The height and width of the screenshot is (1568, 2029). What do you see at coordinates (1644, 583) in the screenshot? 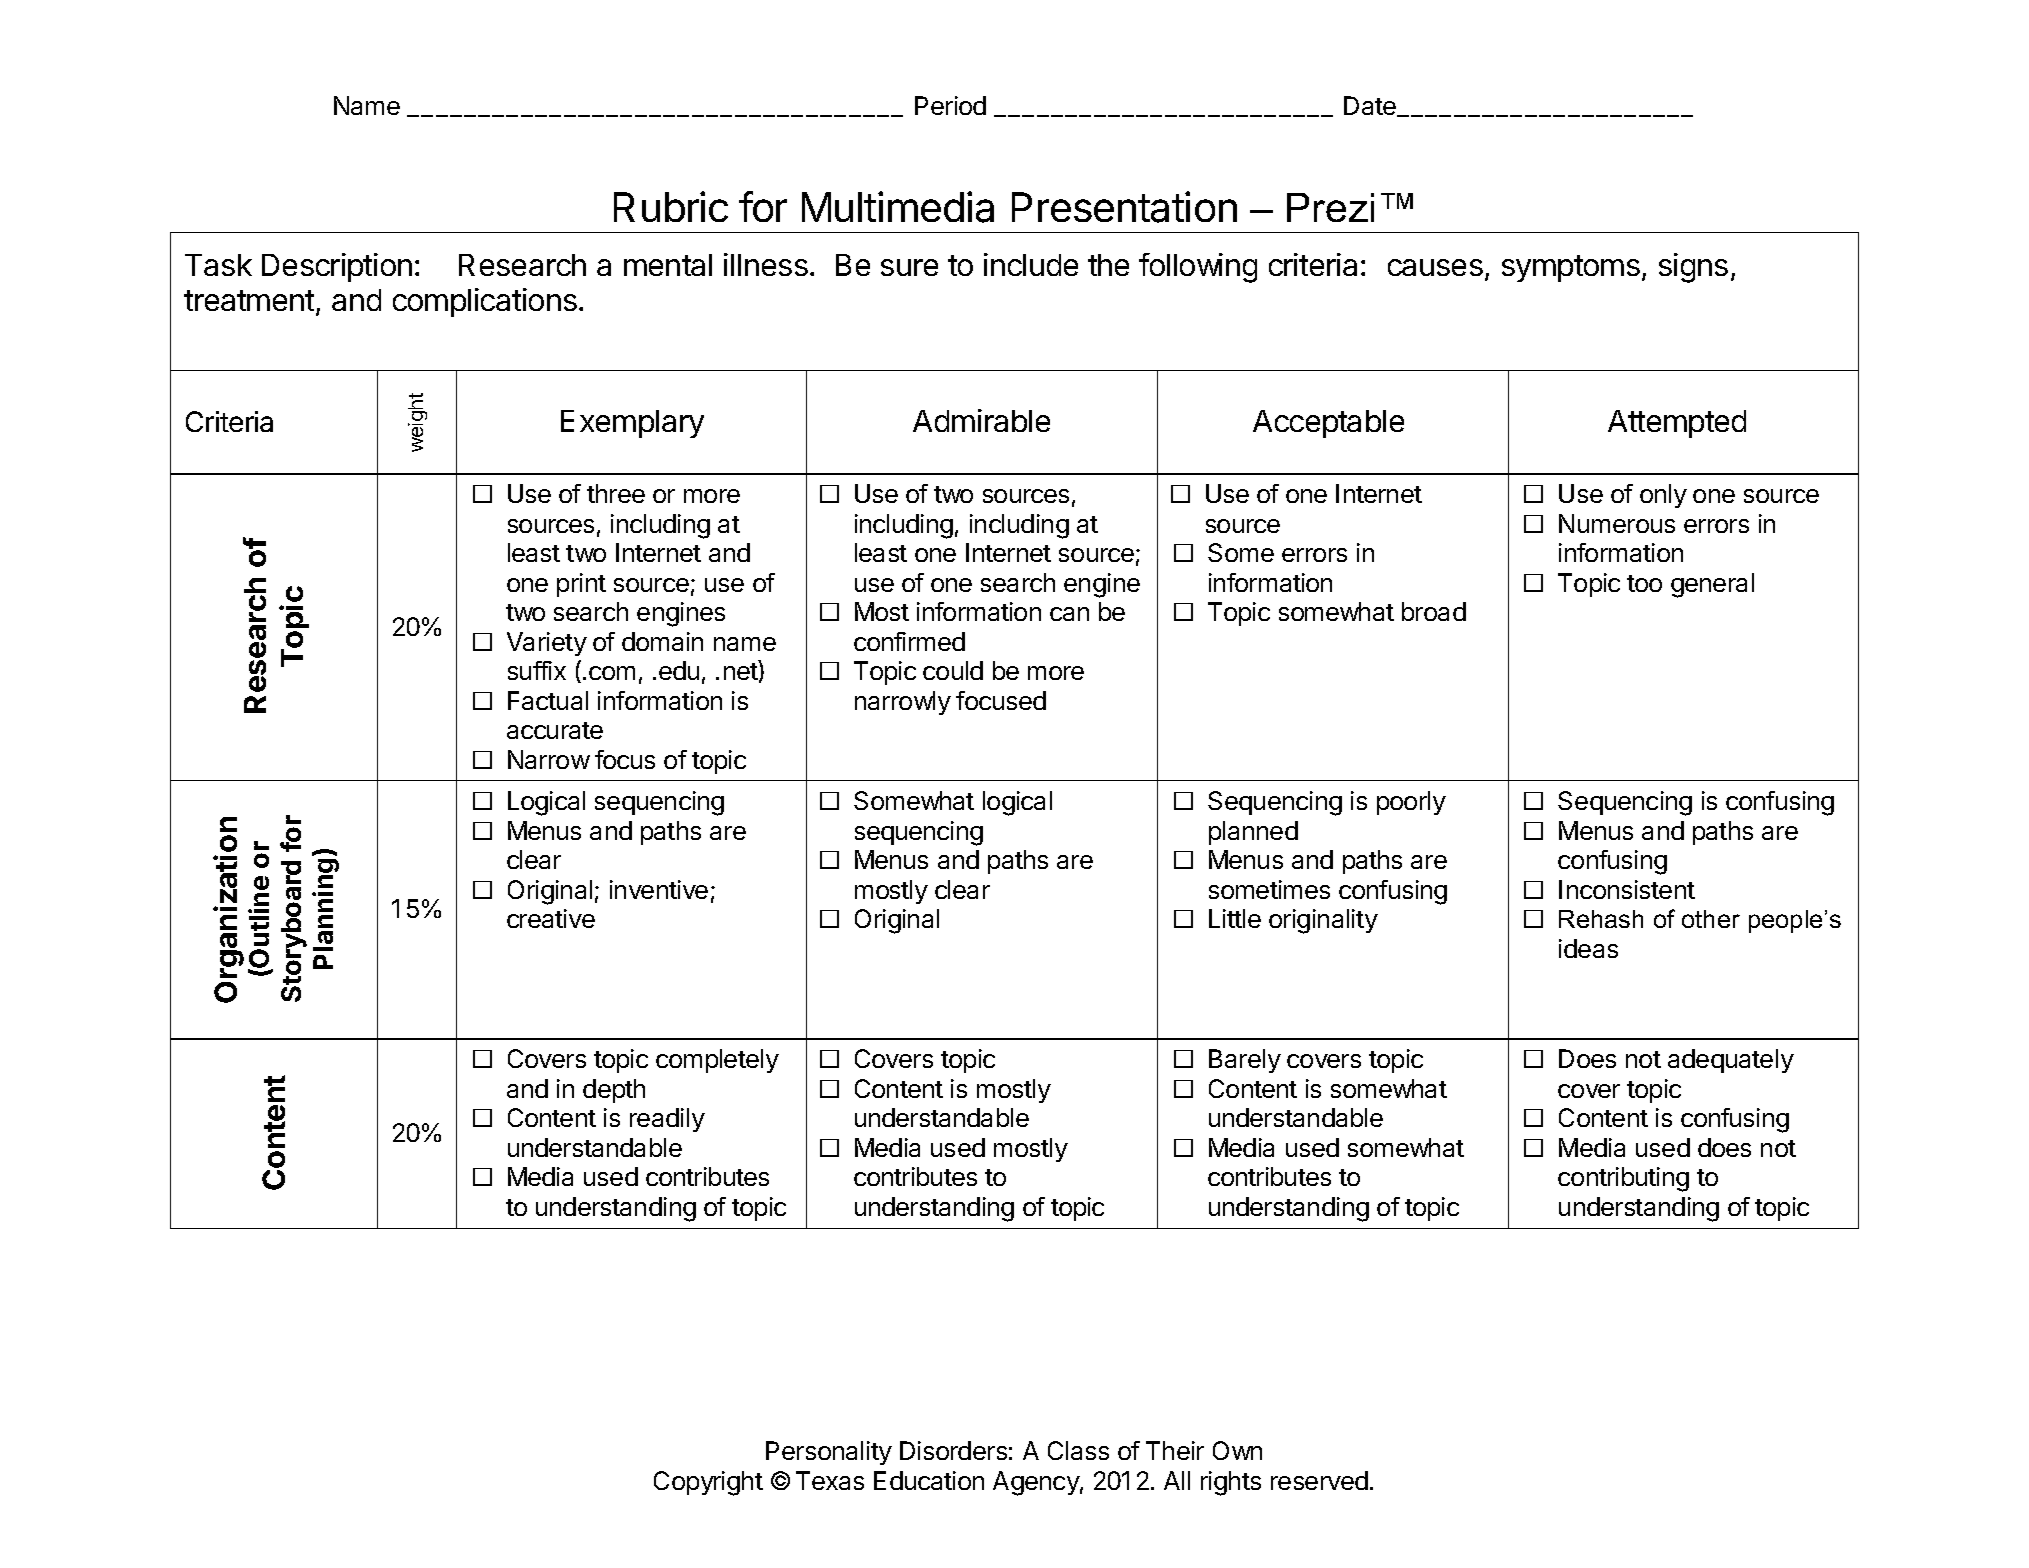
I see `too` at bounding box center [1644, 583].
